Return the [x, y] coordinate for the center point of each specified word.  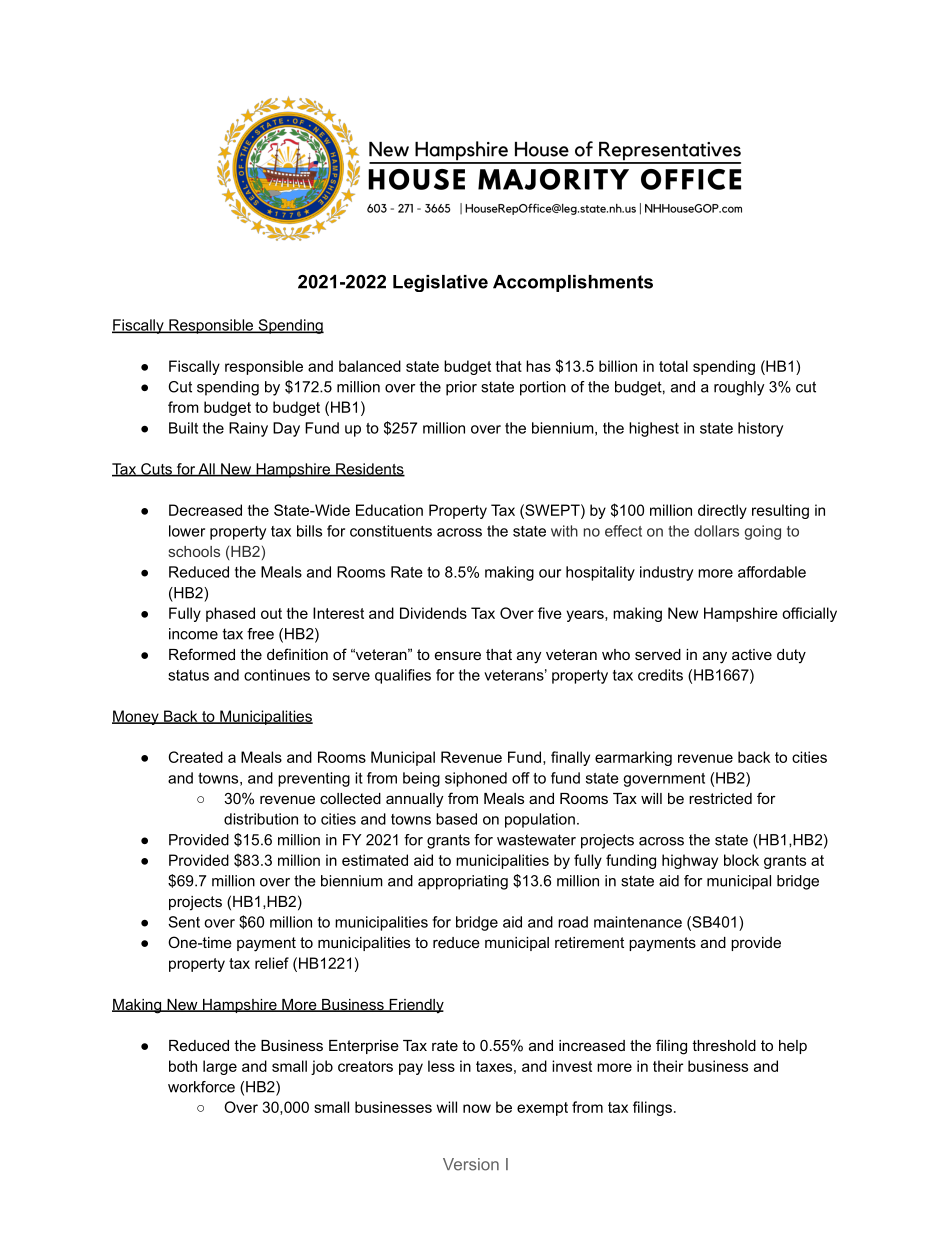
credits [660, 675]
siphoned [476, 779]
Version [471, 1164]
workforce [201, 1087]
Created [196, 757]
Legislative [440, 283]
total [673, 366]
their [668, 1066]
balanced [370, 366]
